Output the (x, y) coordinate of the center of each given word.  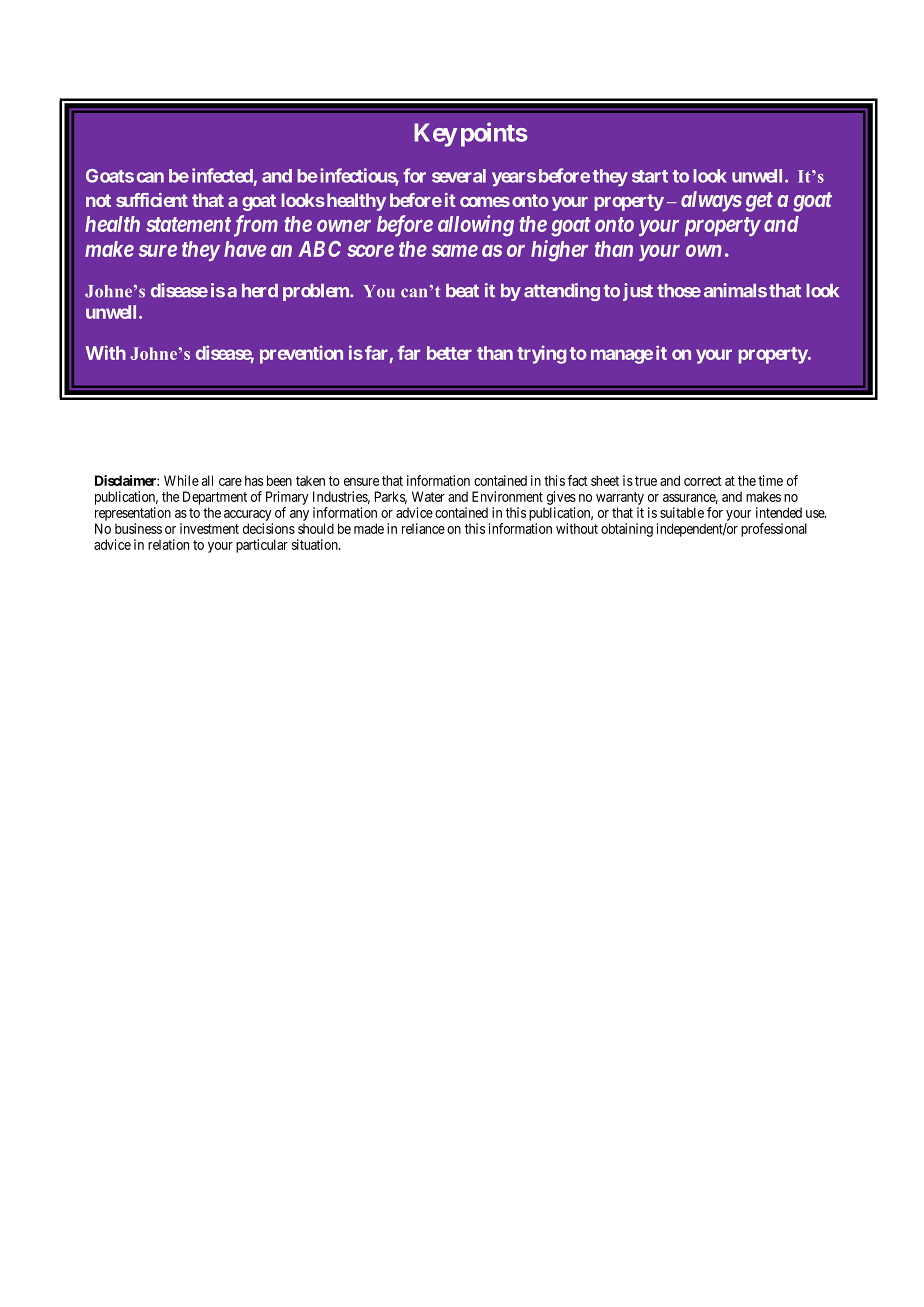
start (650, 176)
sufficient (152, 200)
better (449, 353)
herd (260, 291)
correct (702, 481)
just (638, 292)
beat (462, 291)
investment (209, 528)
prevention (301, 354)
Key (435, 135)
